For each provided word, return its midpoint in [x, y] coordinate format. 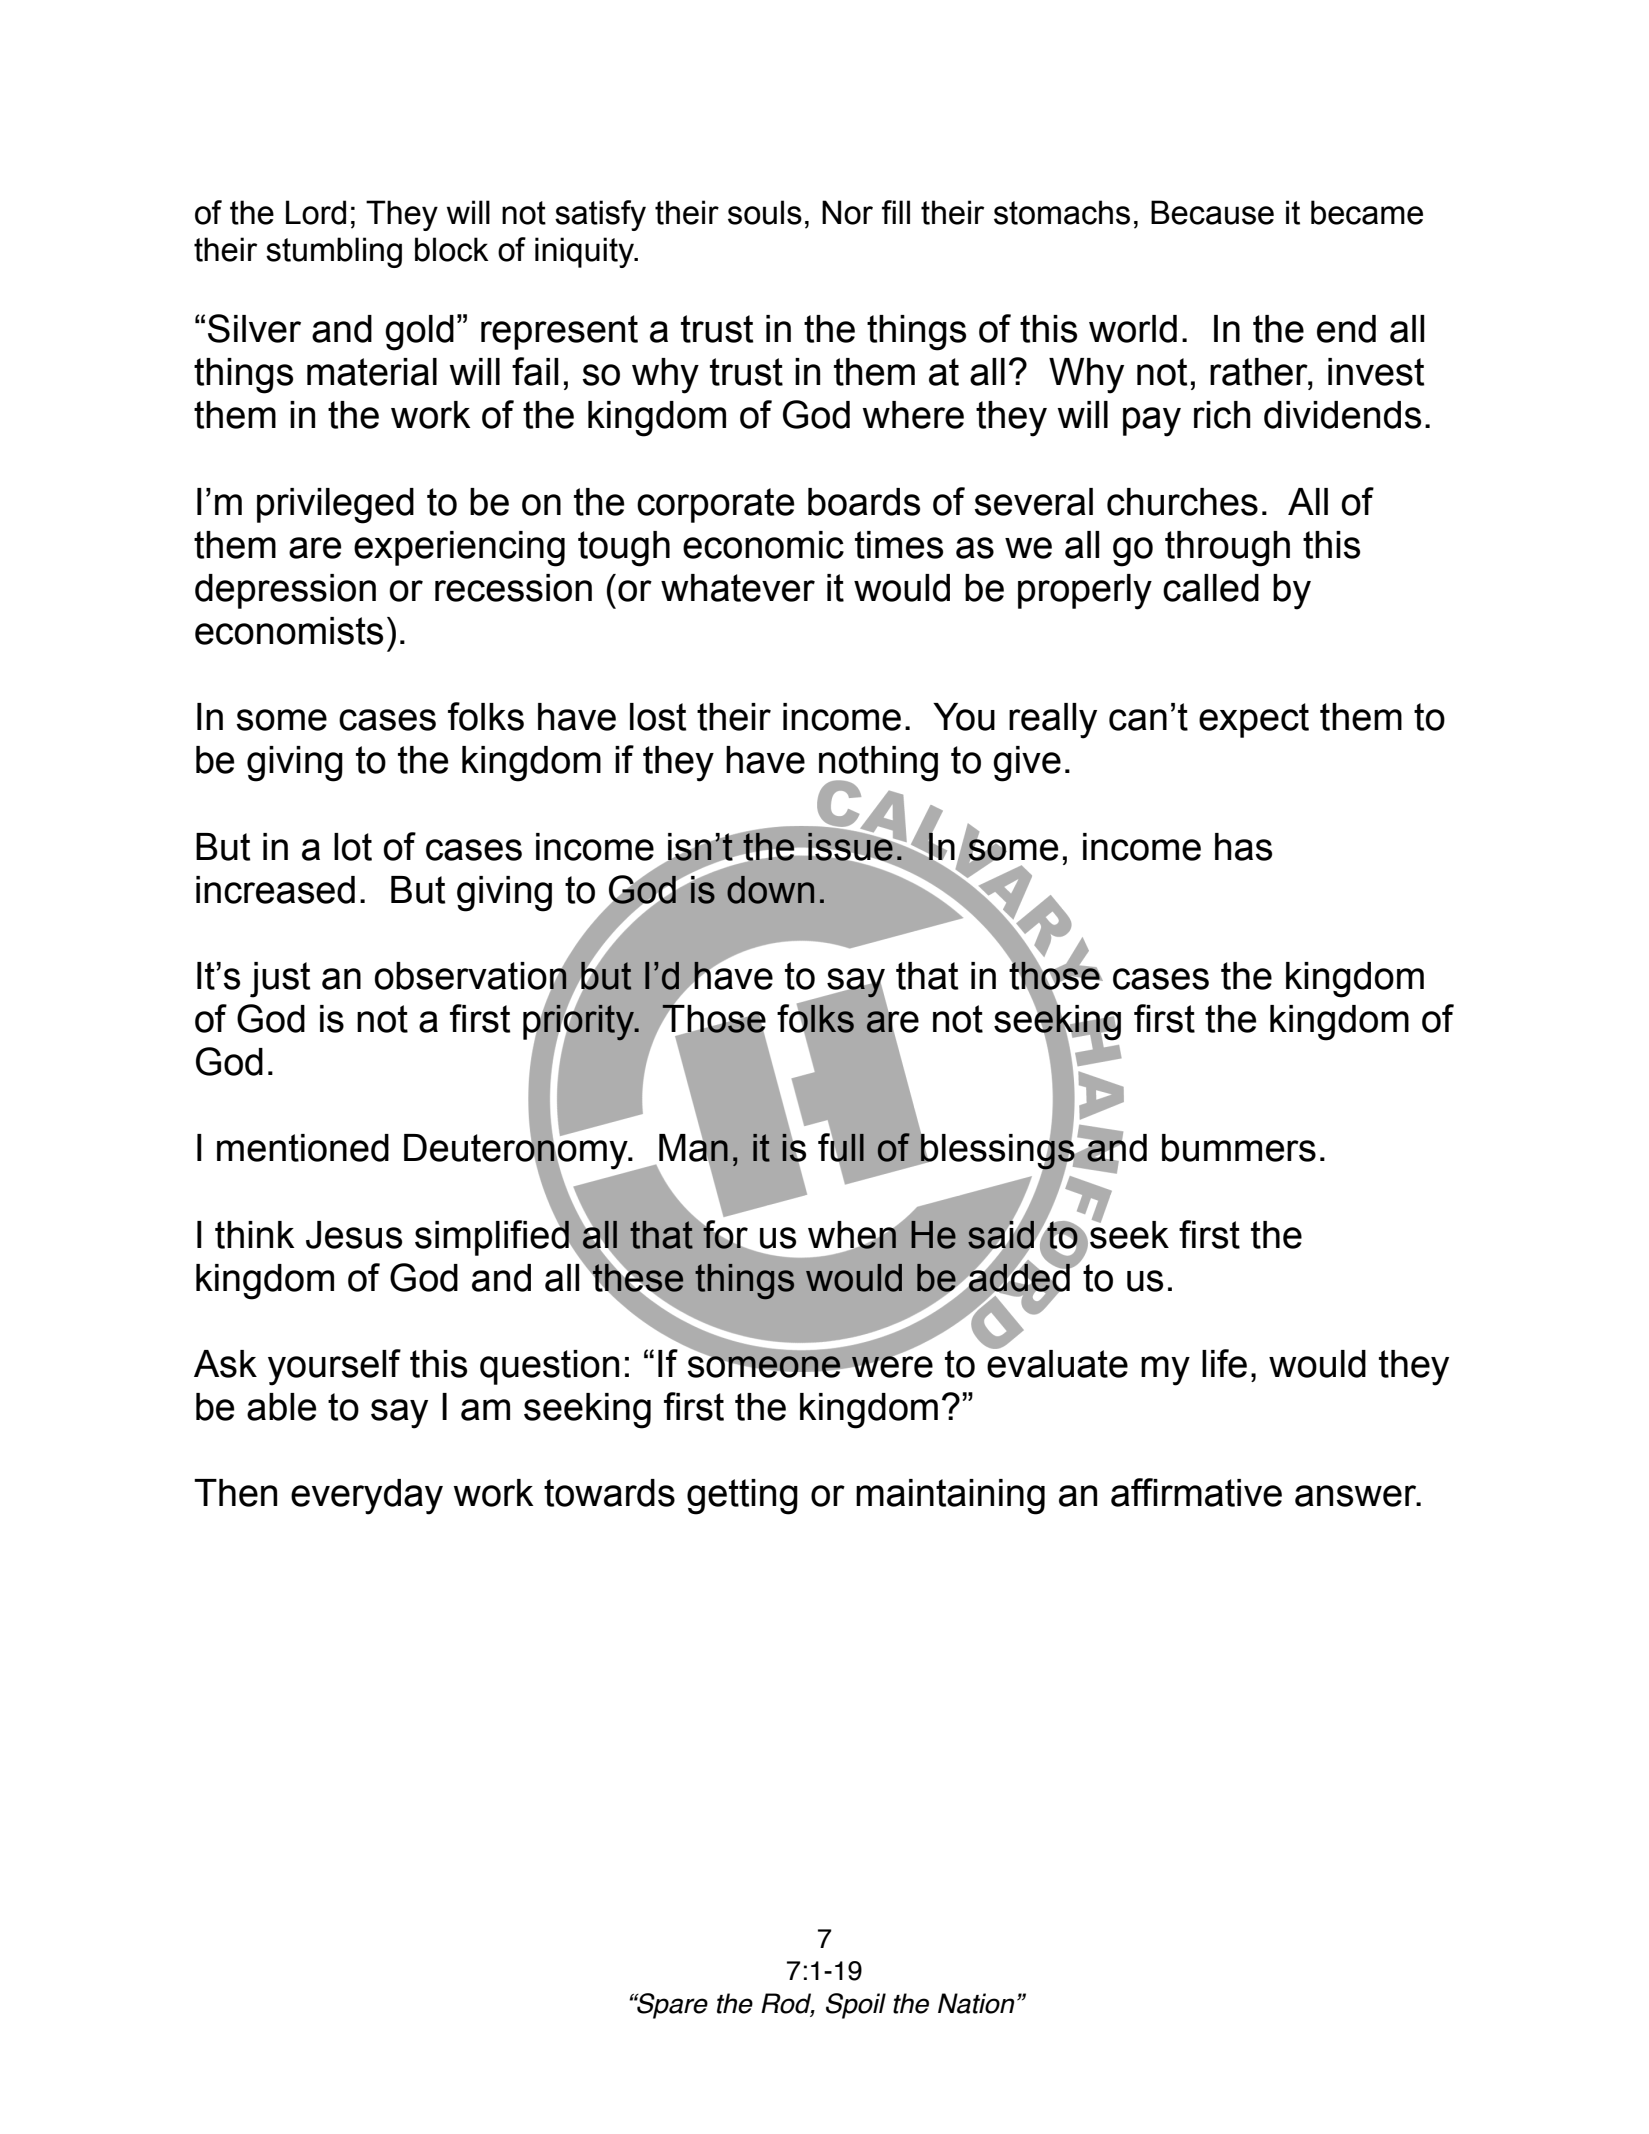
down [770, 890]
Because [1212, 212]
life [1224, 1363]
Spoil [856, 2006]
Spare [671, 2006]
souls [765, 212]
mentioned [303, 1148]
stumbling [334, 252]
